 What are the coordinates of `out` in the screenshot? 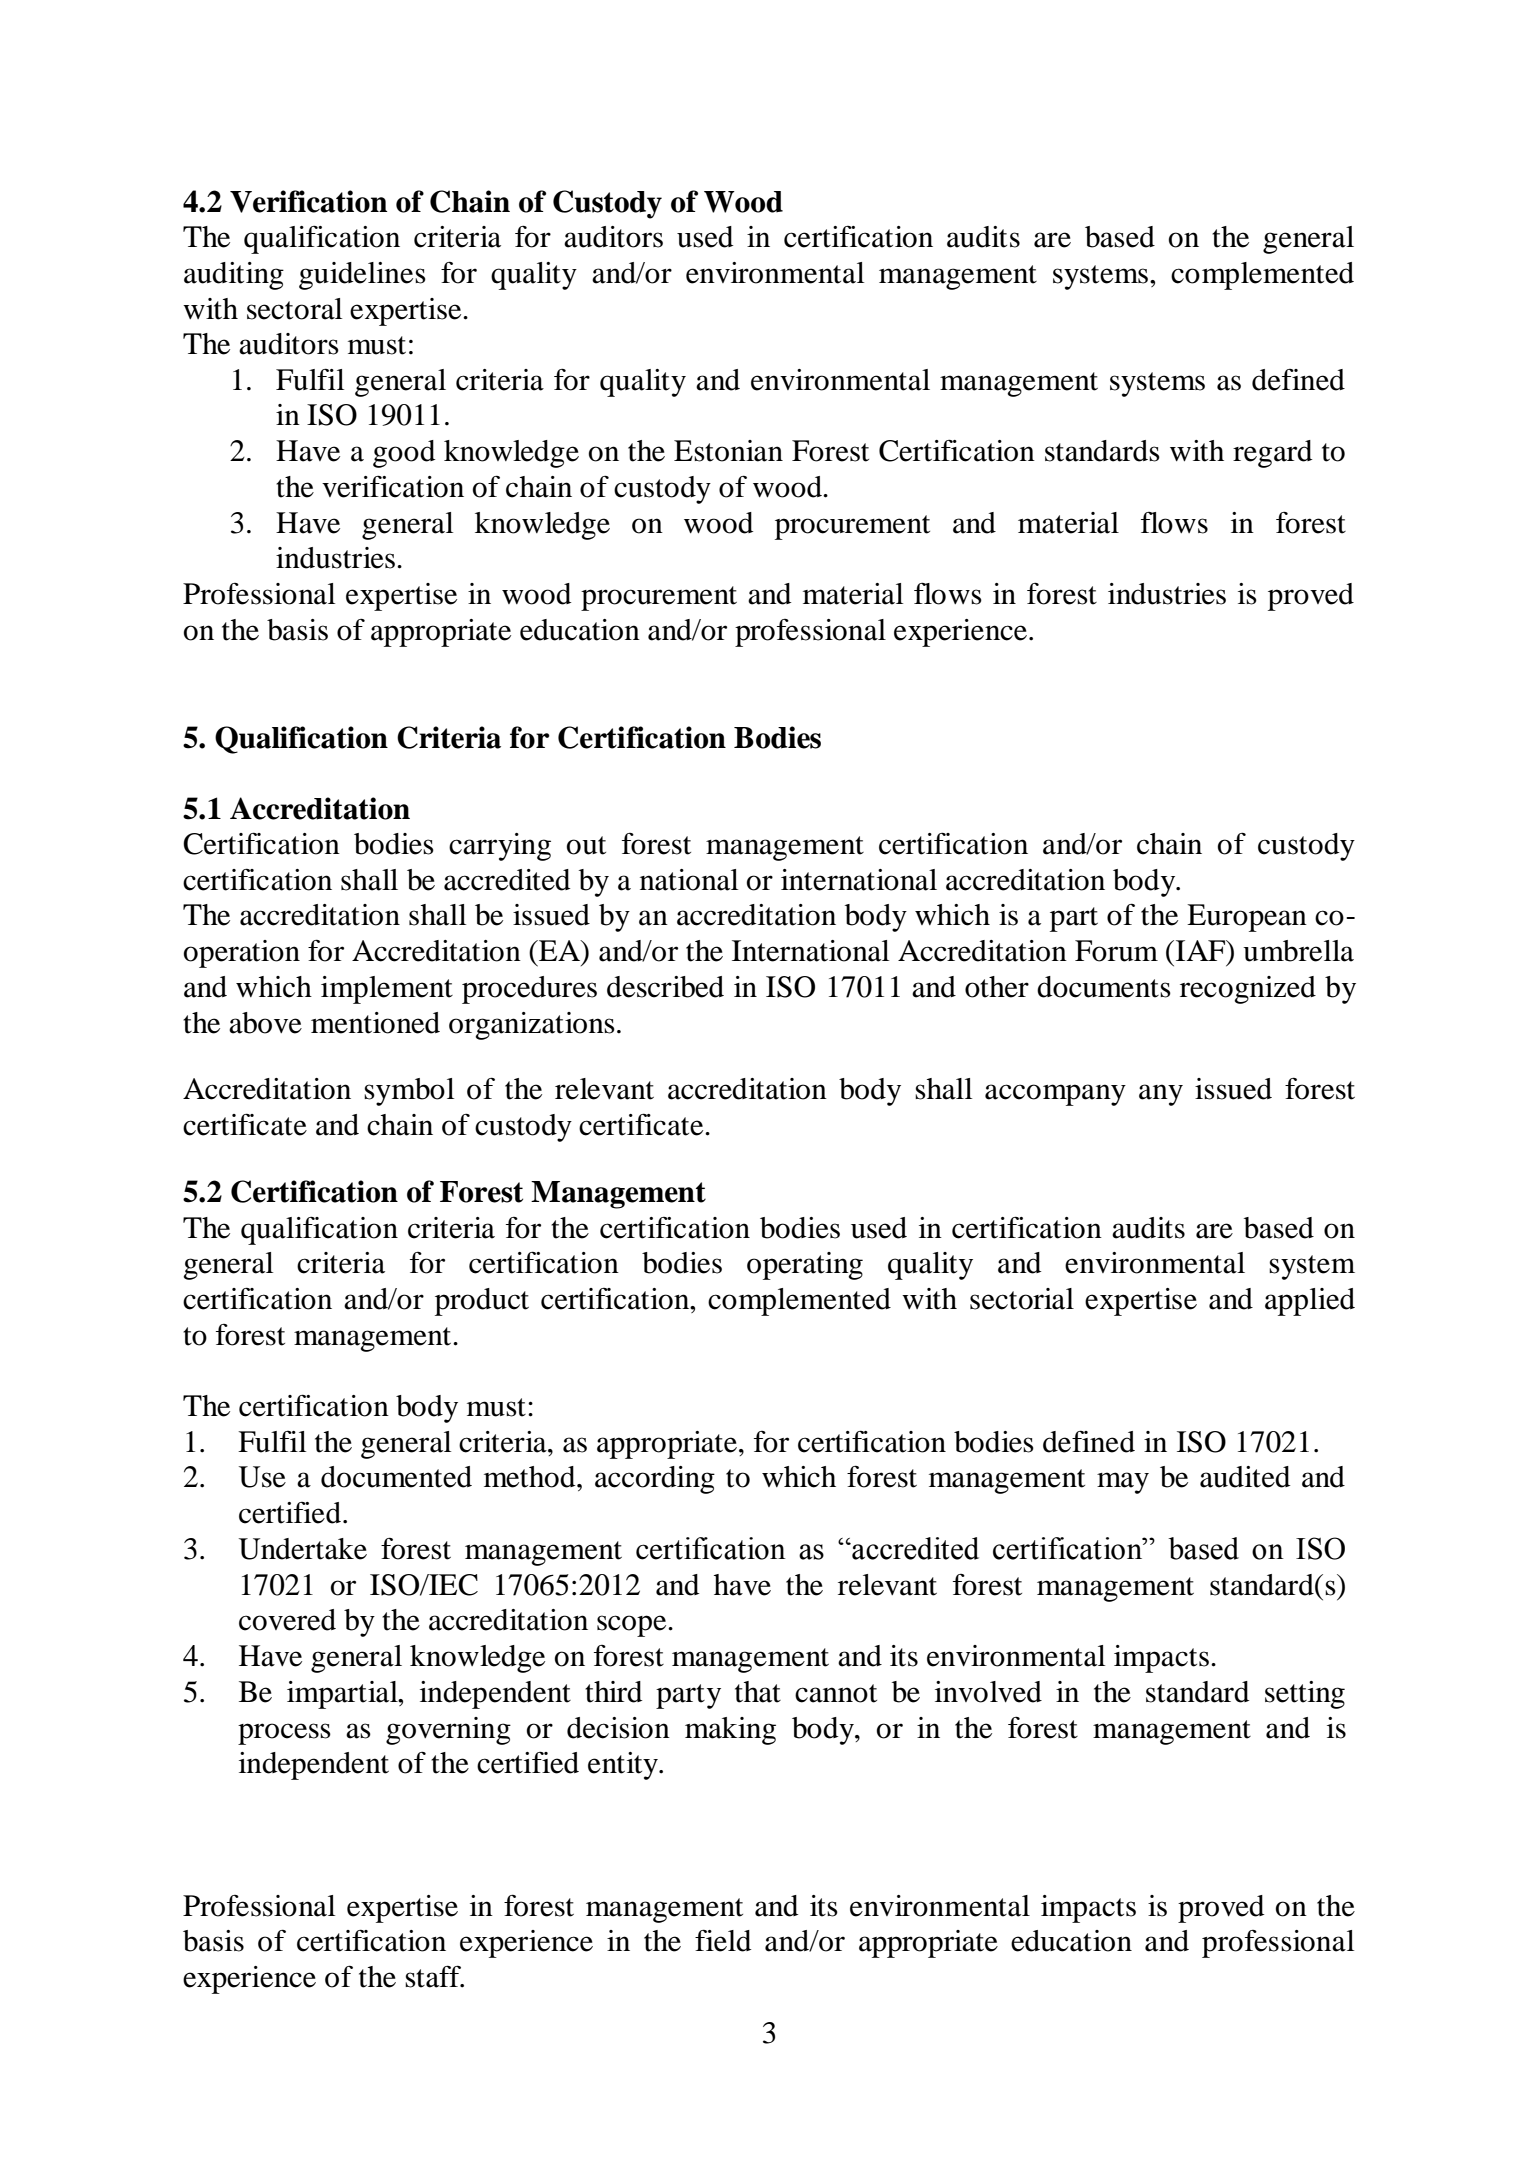 It's located at (586, 845).
